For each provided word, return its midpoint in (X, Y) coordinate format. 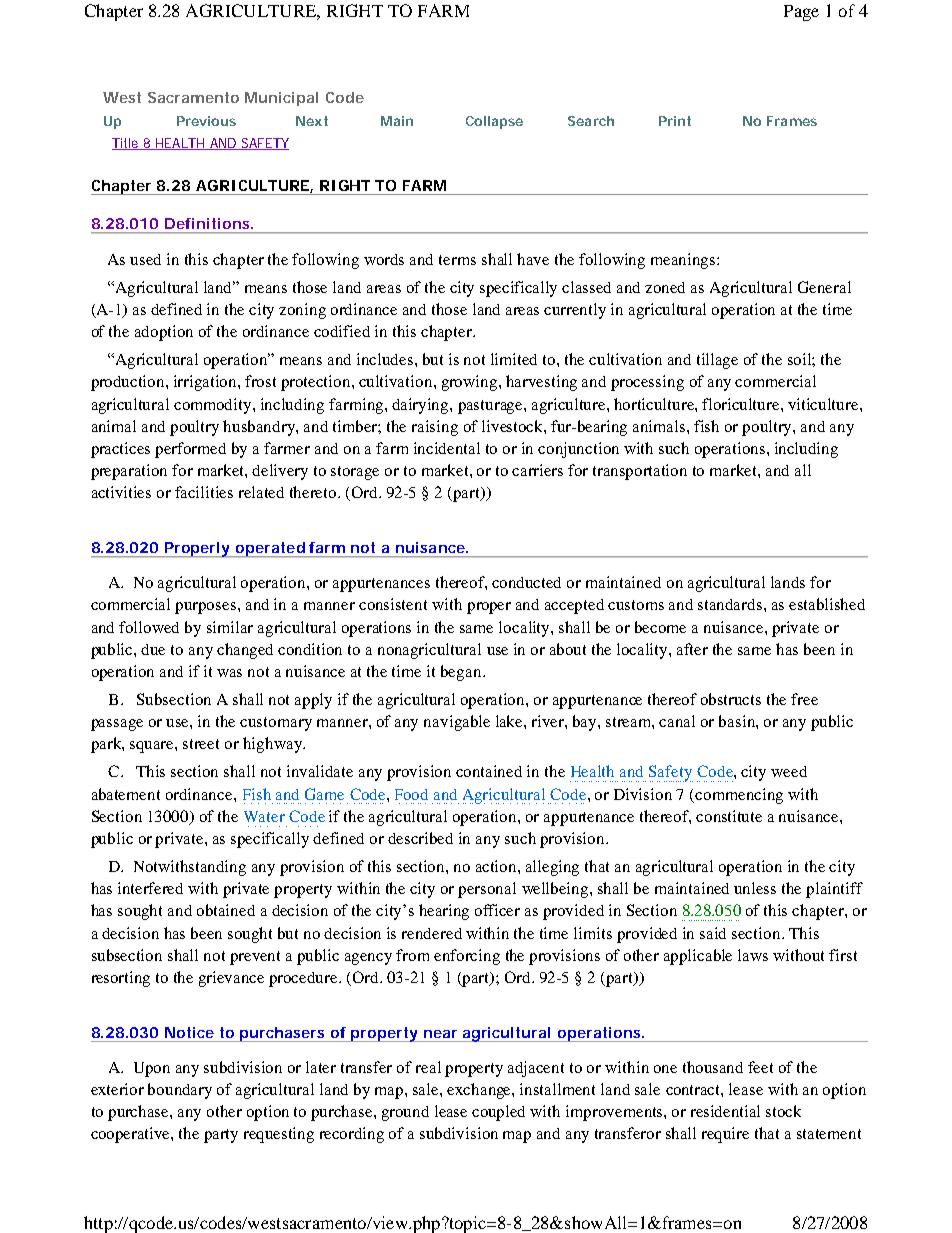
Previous (206, 121)
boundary (180, 1091)
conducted (526, 582)
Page (801, 13)
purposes (207, 608)
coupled (498, 1113)
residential (725, 1111)
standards (731, 604)
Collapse (494, 122)
